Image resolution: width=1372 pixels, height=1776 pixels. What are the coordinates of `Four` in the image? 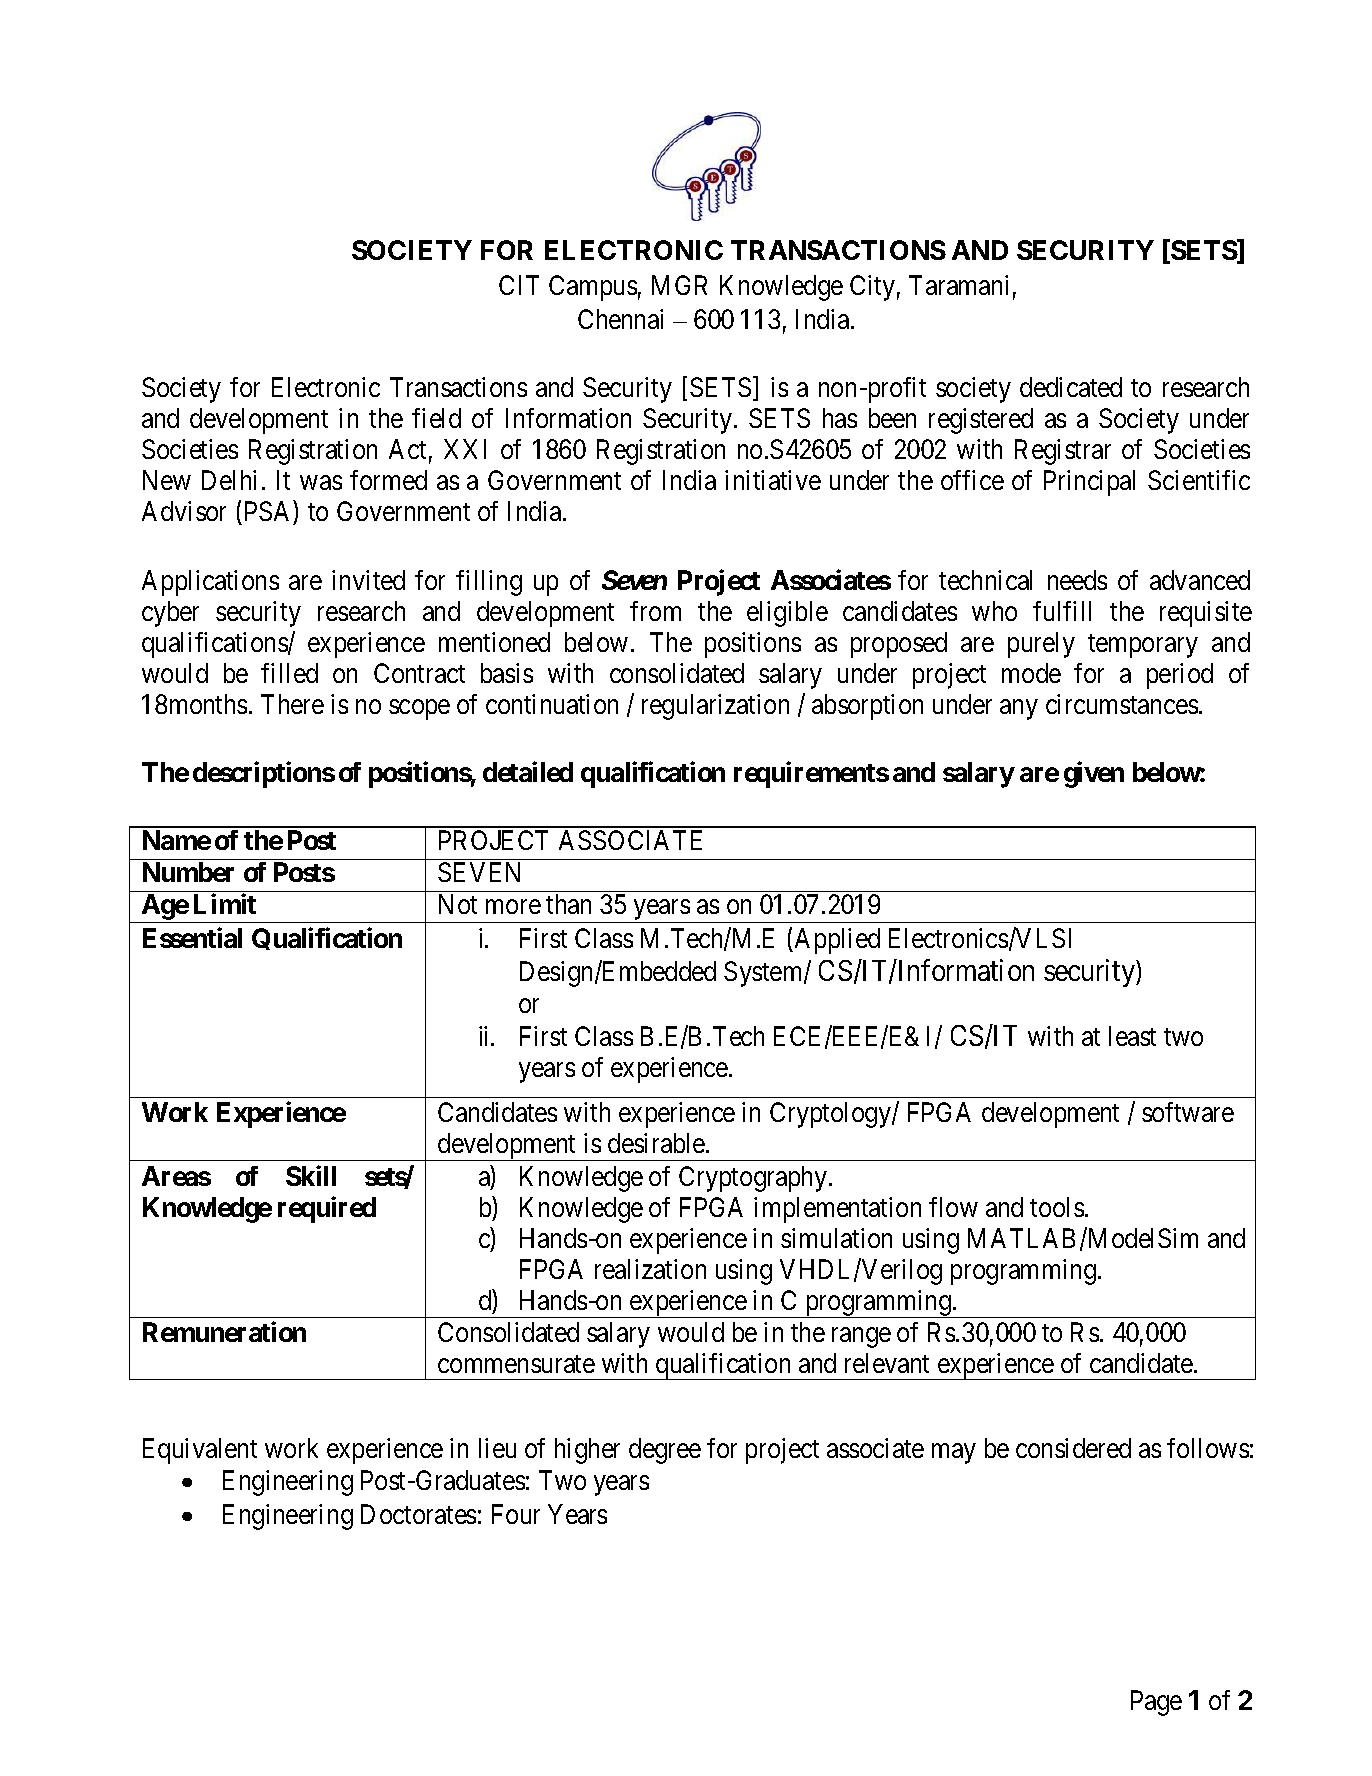 It's located at (516, 1514).
